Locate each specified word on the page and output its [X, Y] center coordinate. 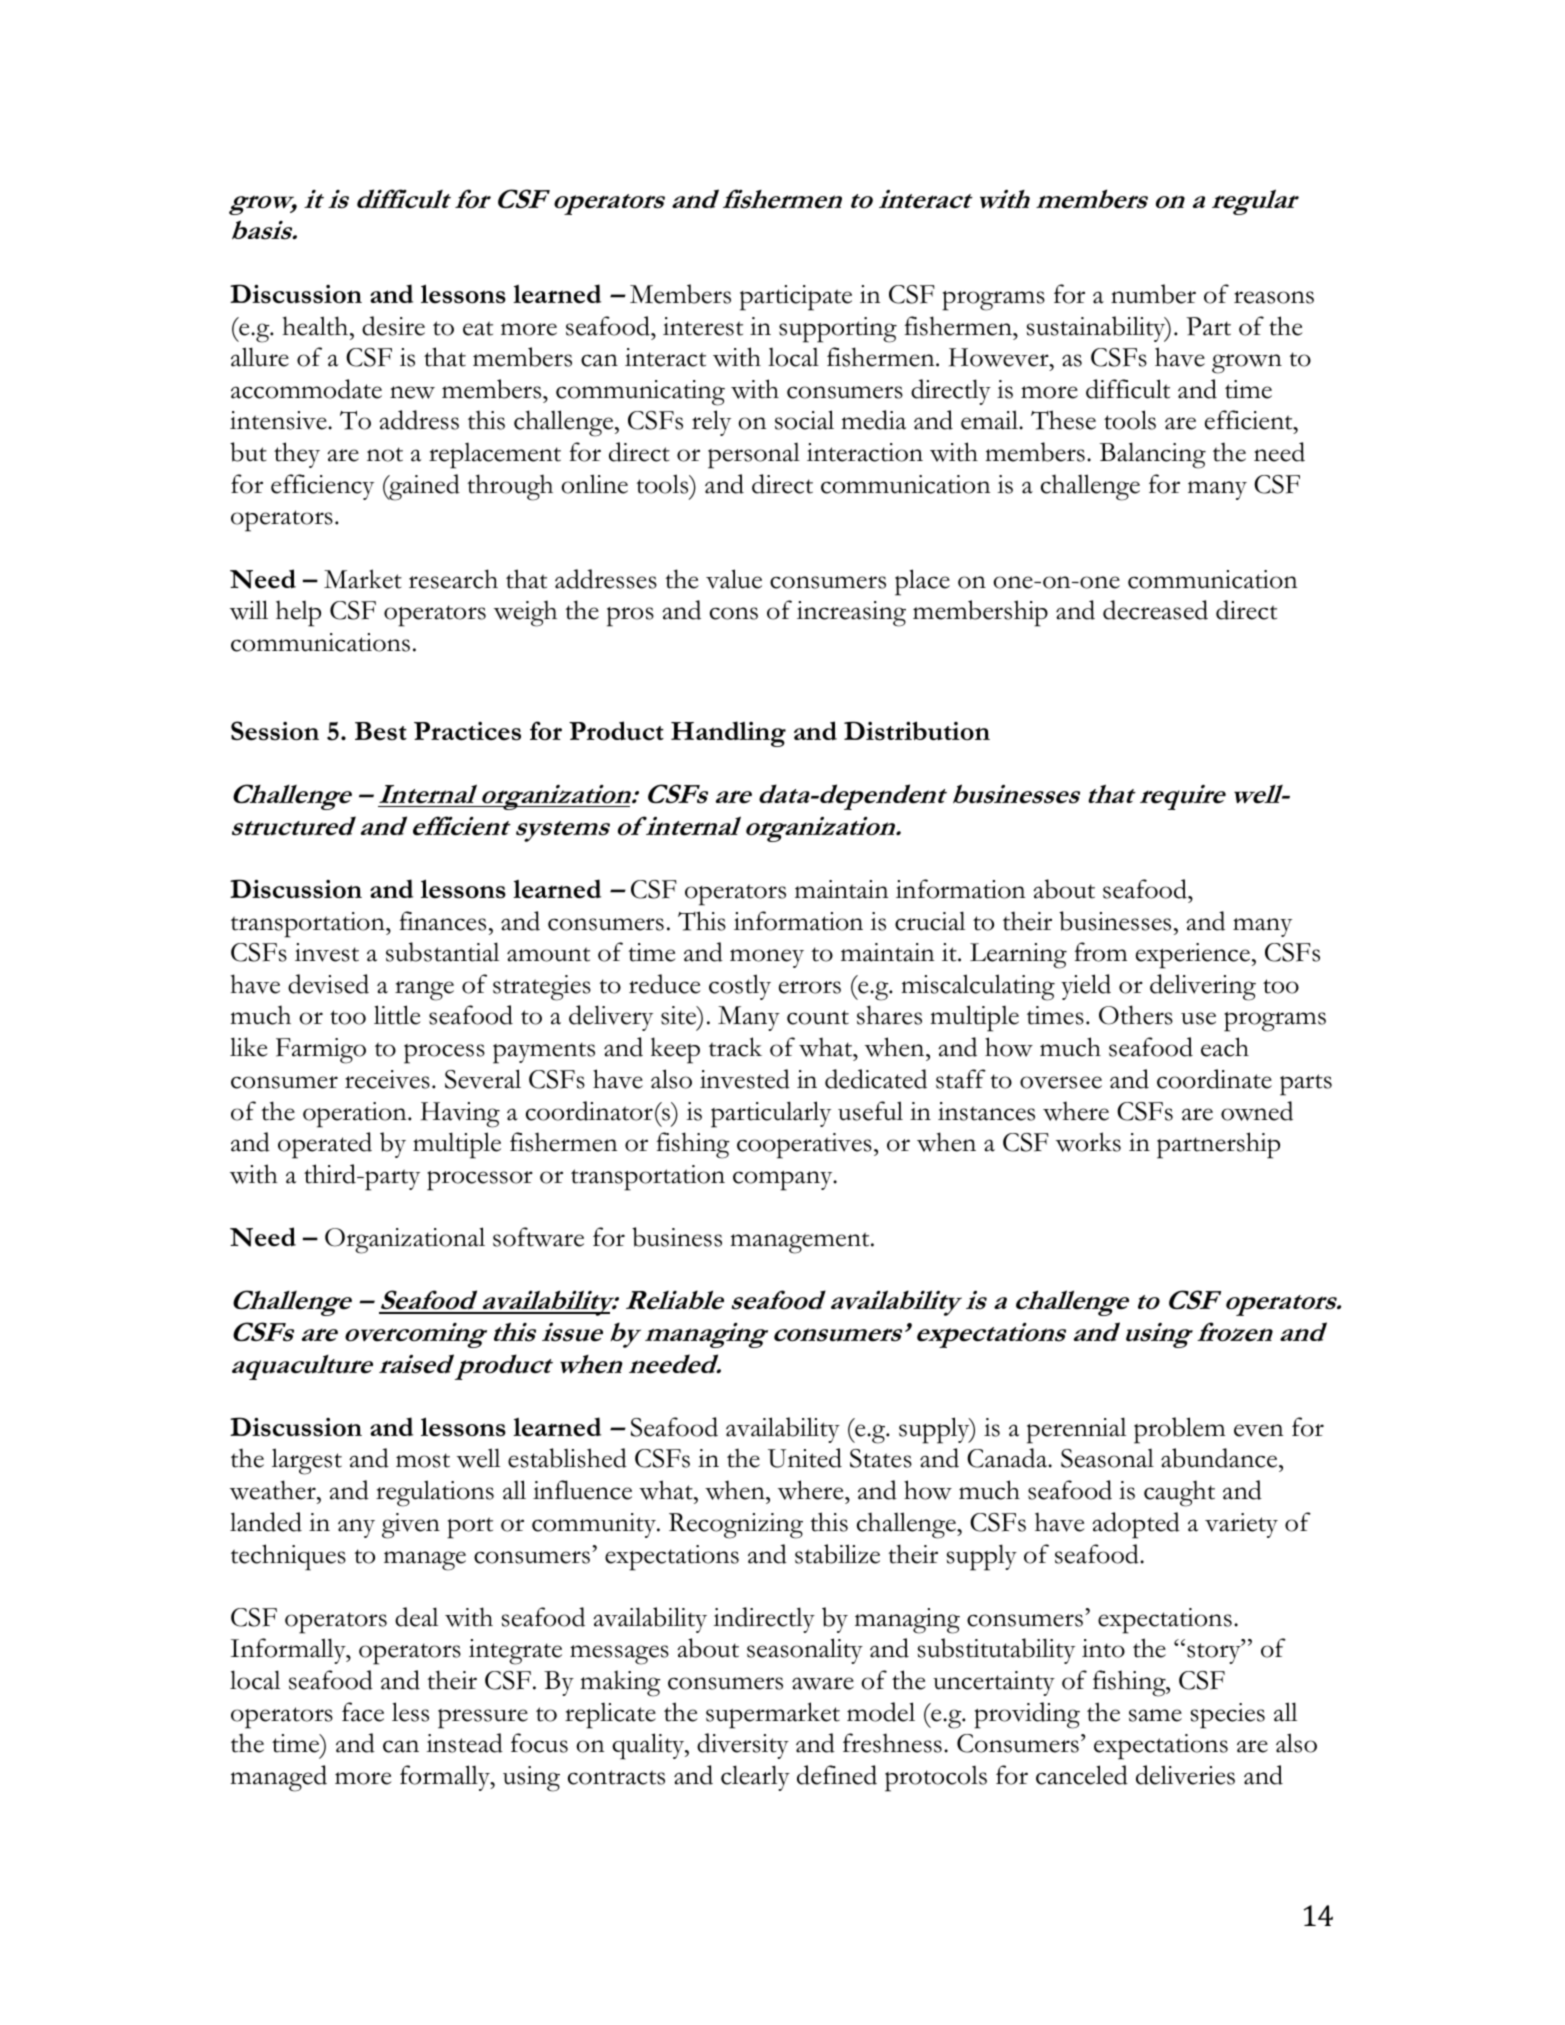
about [1064, 889]
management [801, 1243]
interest [703, 326]
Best [381, 731]
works [1088, 1142]
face [363, 1712]
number [1153, 294]
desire [393, 326]
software [538, 1237]
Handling [728, 734]
